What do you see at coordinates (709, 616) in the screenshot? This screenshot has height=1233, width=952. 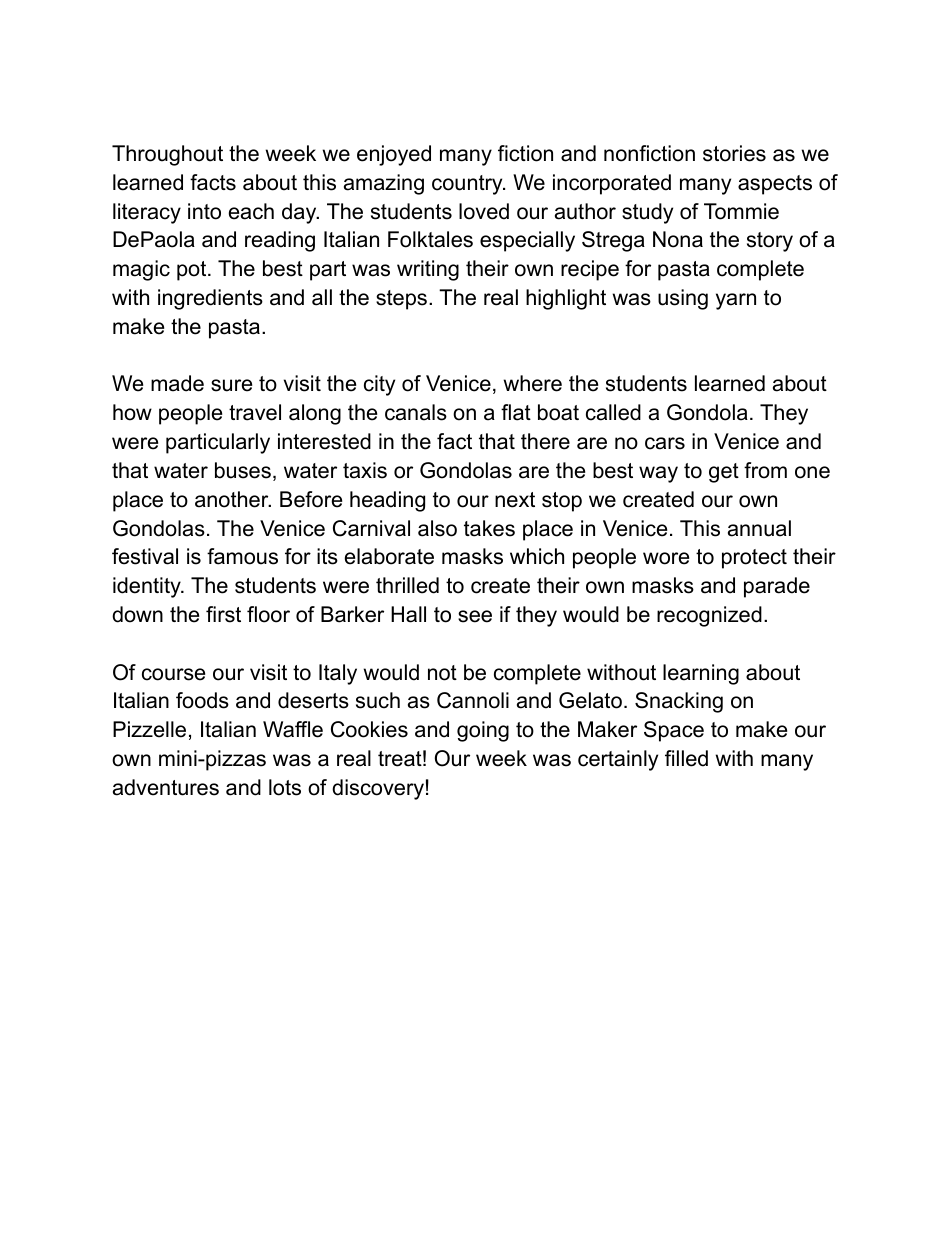 I see `recognized` at bounding box center [709, 616].
